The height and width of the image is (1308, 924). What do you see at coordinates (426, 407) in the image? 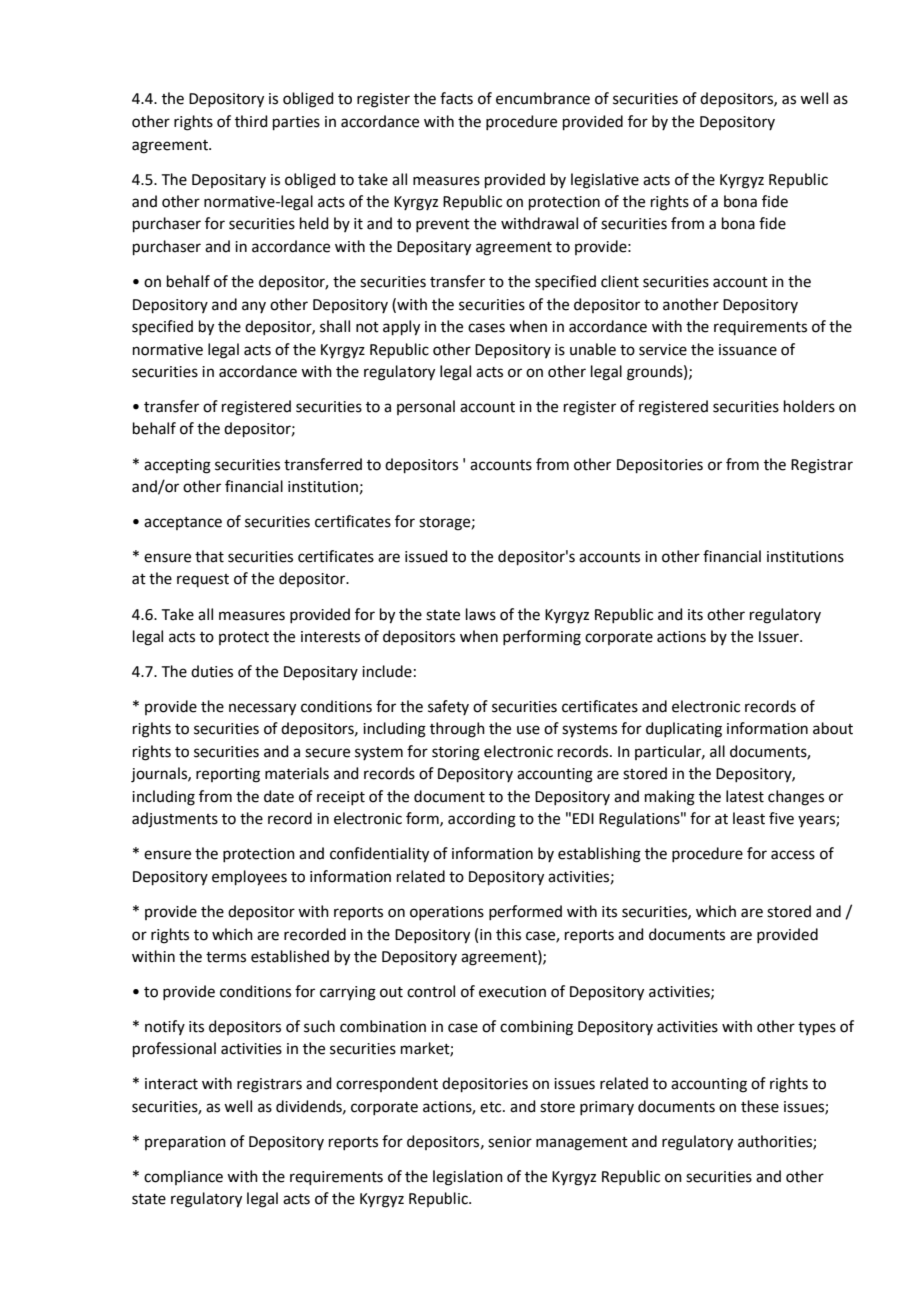
I see `personal` at bounding box center [426, 407].
